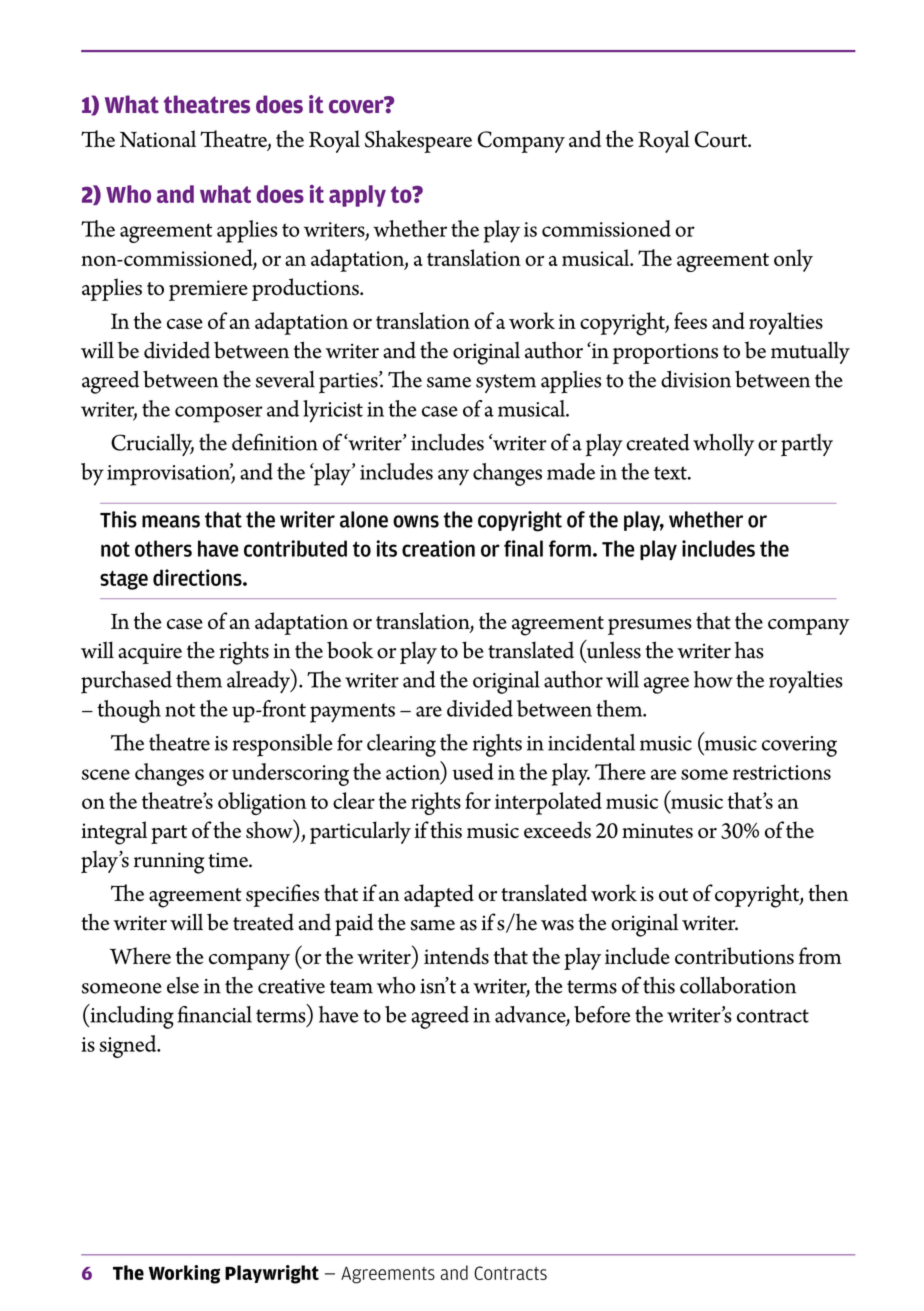 The image size is (924, 1311). Describe the element at coordinates (262, 803) in the page. I see `obligation` at that location.
